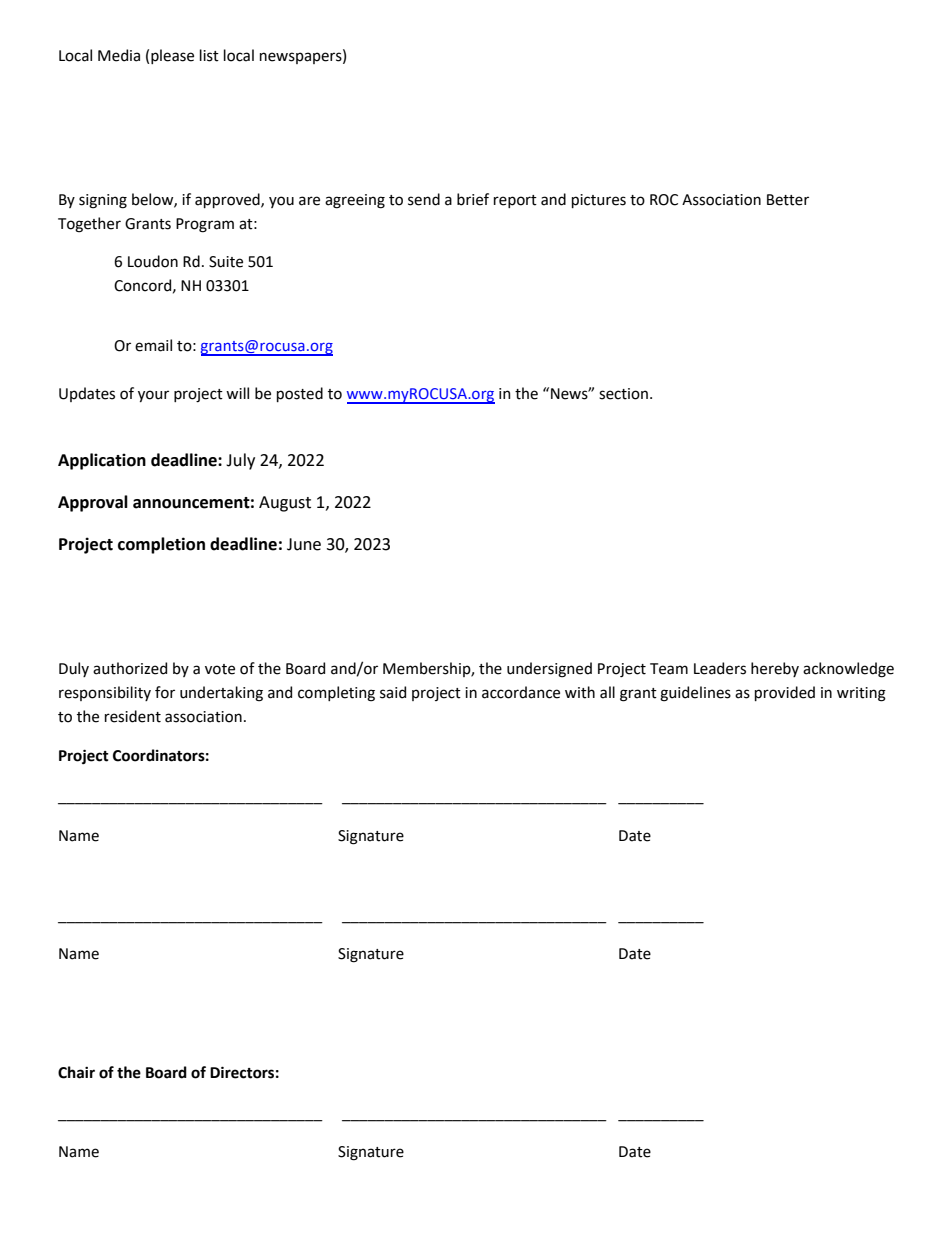 The width and height of the screenshot is (952, 1233). What do you see at coordinates (775, 669) in the screenshot?
I see `hereby` at bounding box center [775, 669].
